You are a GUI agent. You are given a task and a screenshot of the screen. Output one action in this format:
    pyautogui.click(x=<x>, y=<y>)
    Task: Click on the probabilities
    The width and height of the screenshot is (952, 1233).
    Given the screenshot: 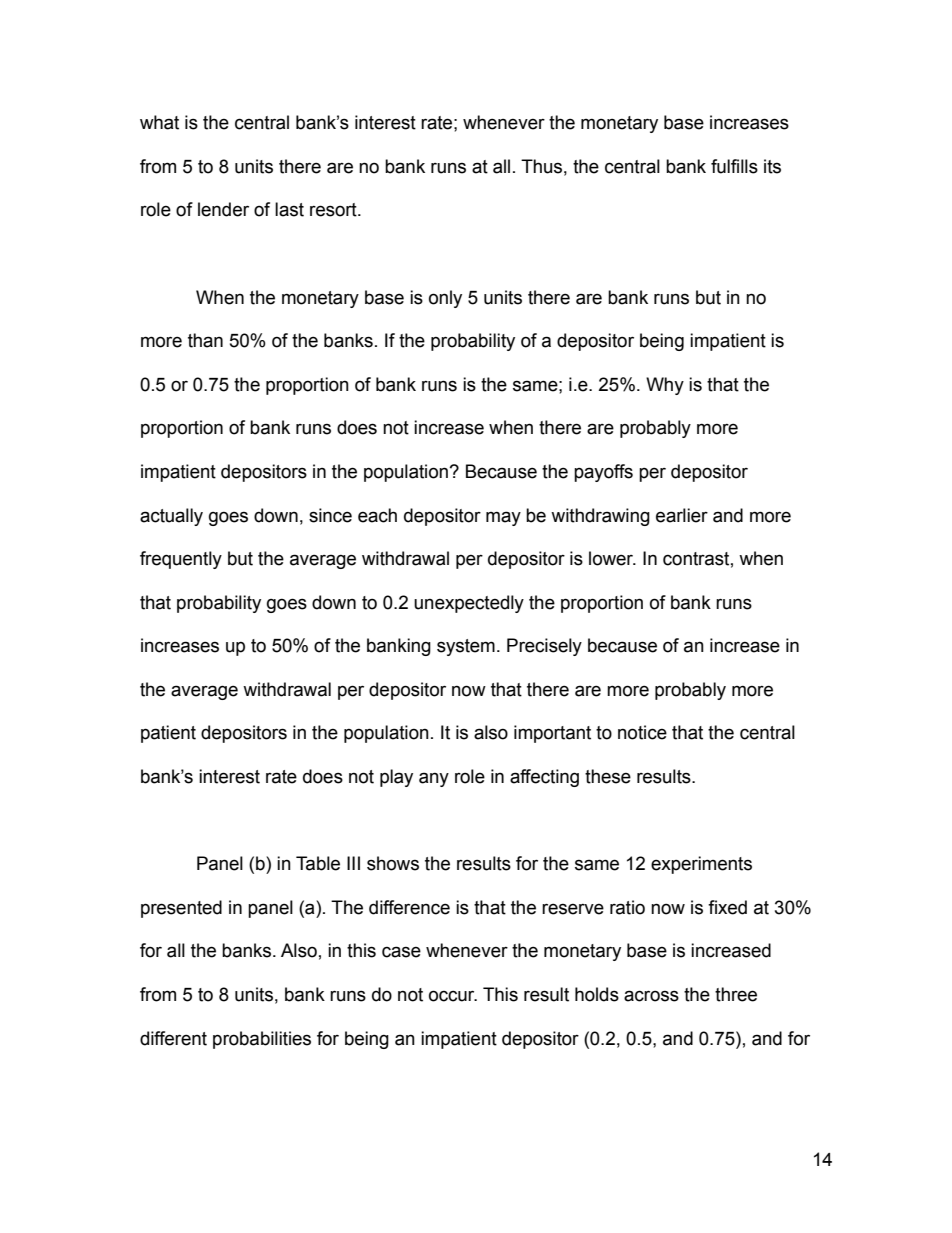 What is the action you would take?
    pyautogui.click(x=262, y=1040)
